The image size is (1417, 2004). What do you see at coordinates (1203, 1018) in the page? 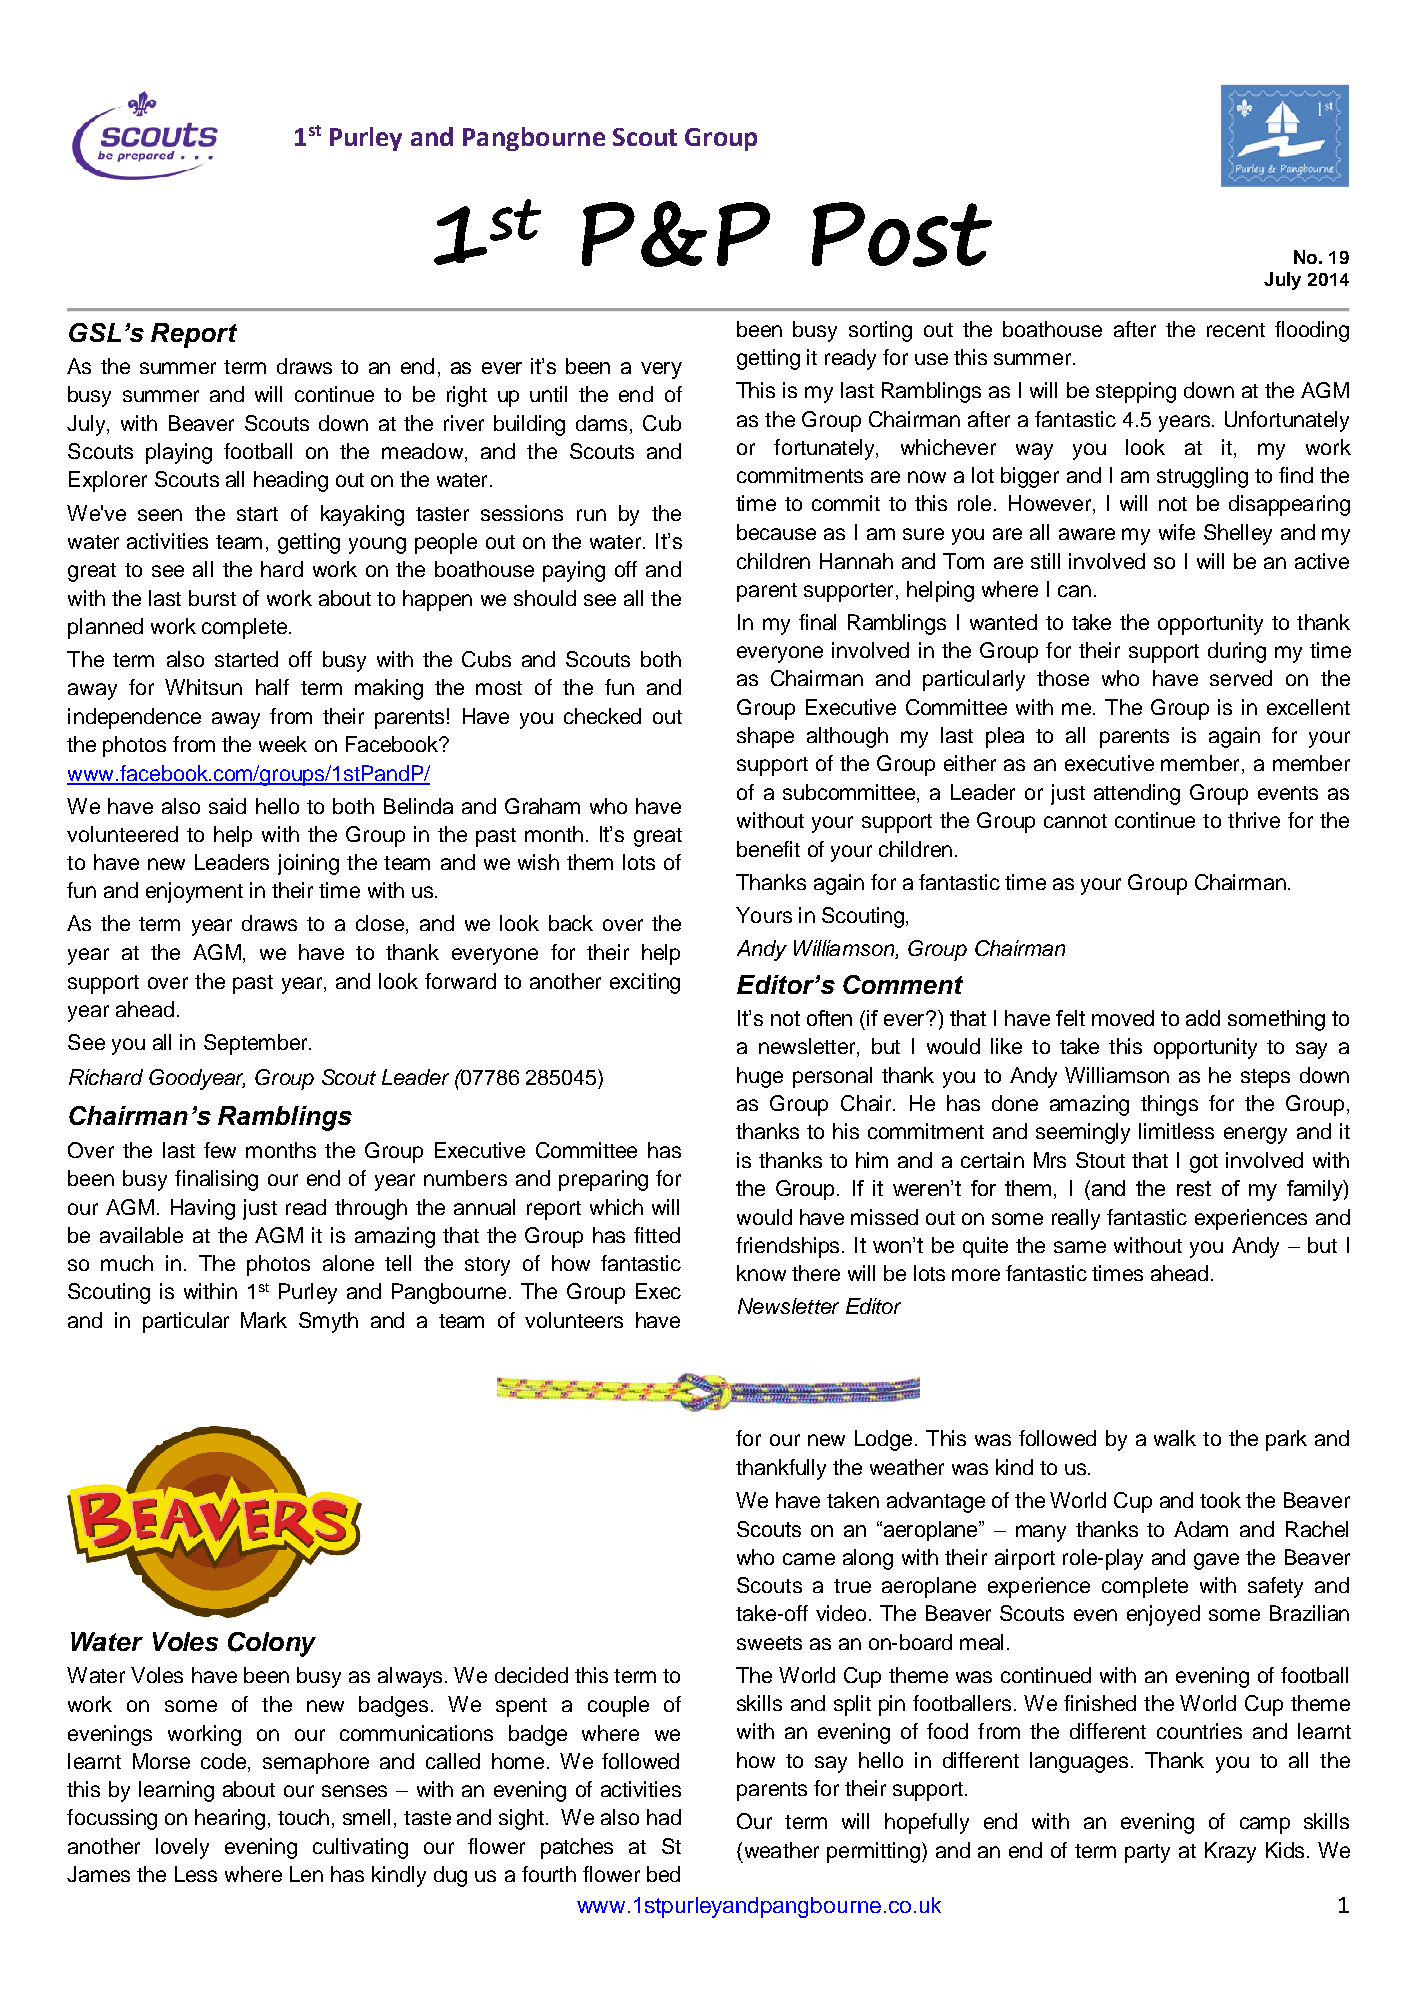
I see `add` at bounding box center [1203, 1018].
